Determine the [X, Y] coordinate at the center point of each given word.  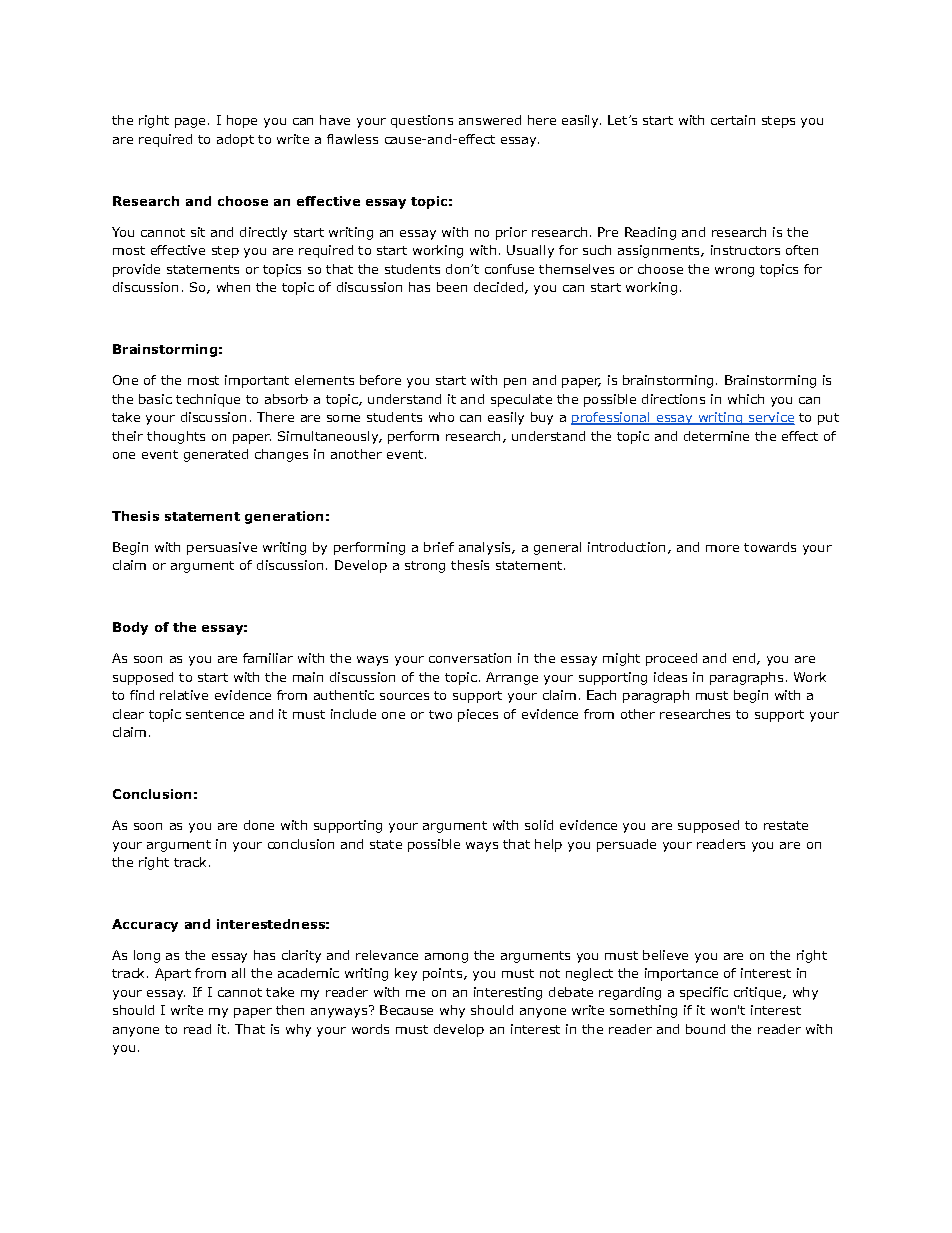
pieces [478, 715]
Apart [173, 974]
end [744, 658]
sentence [215, 714]
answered [490, 120]
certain [733, 120]
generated [216, 455]
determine [716, 436]
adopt [235, 140]
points [442, 974]
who [441, 417]
